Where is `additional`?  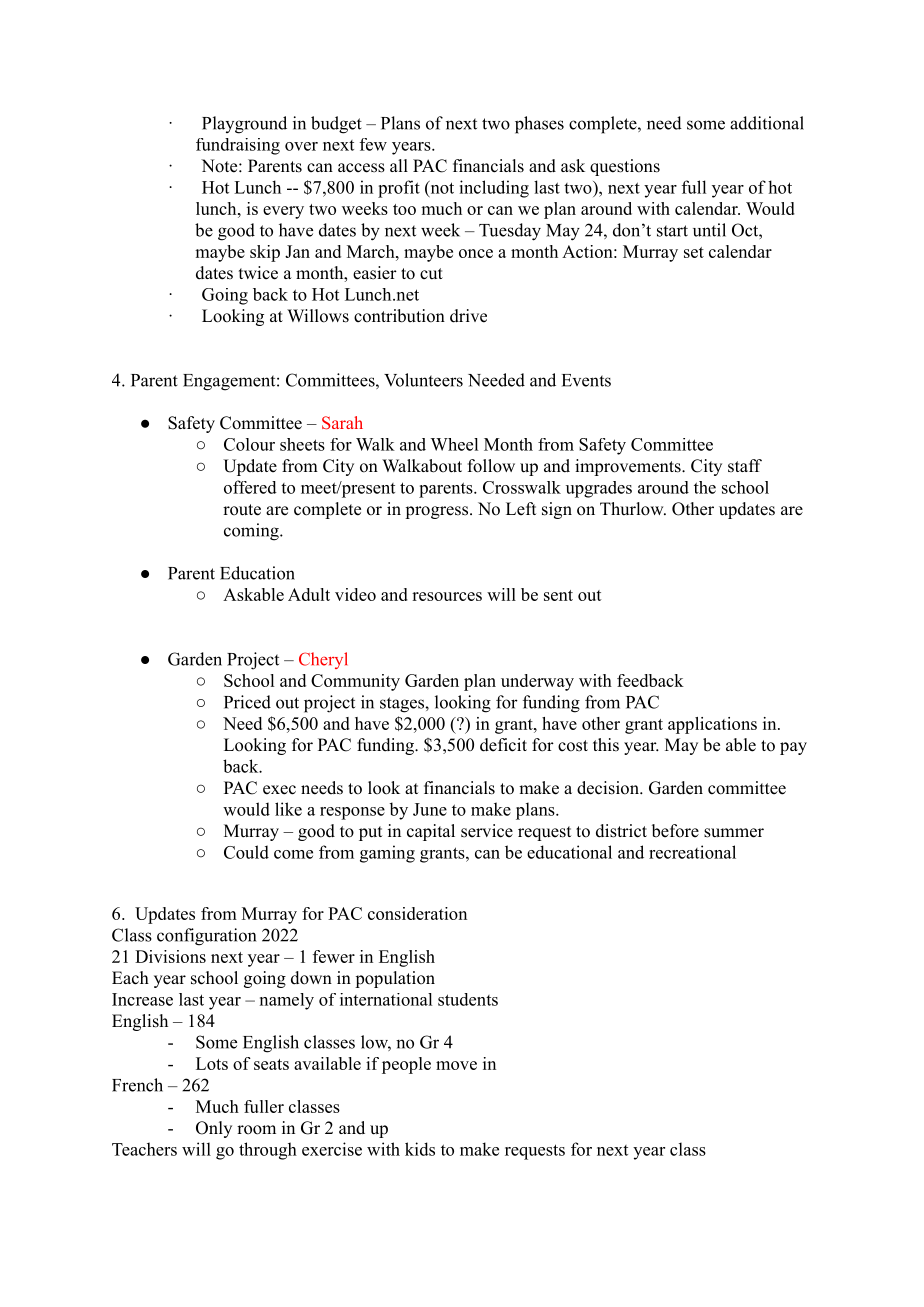
additional is located at coordinates (767, 123).
